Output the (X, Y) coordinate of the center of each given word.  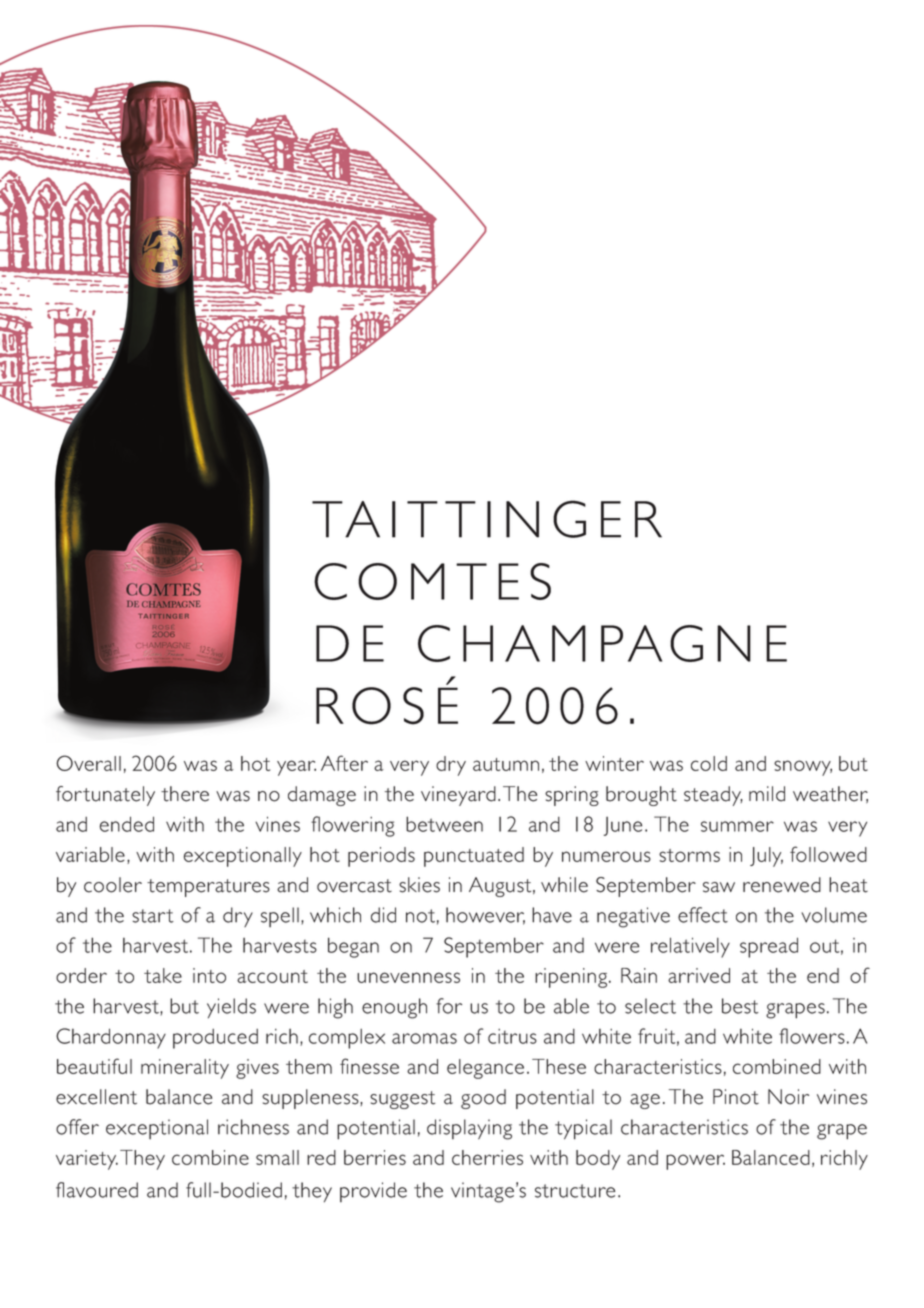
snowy (803, 768)
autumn (506, 764)
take (163, 975)
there (185, 794)
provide (373, 1192)
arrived (699, 975)
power (695, 1162)
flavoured (97, 1190)
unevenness (408, 977)
